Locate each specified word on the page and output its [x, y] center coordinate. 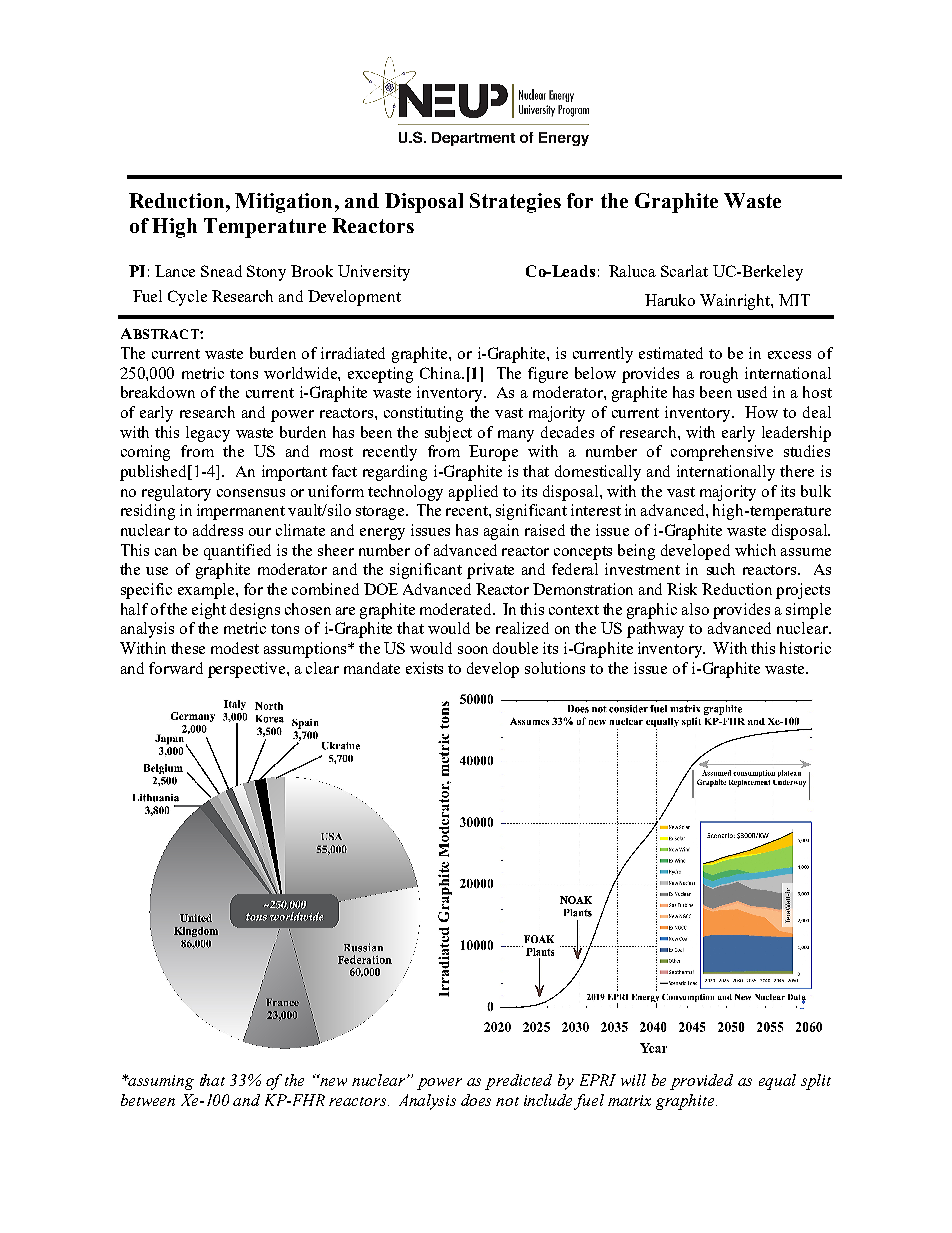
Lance [175, 271]
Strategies [515, 203]
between [148, 1100]
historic [805, 648]
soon [473, 650]
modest [235, 648]
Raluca [632, 271]
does [476, 1100]
